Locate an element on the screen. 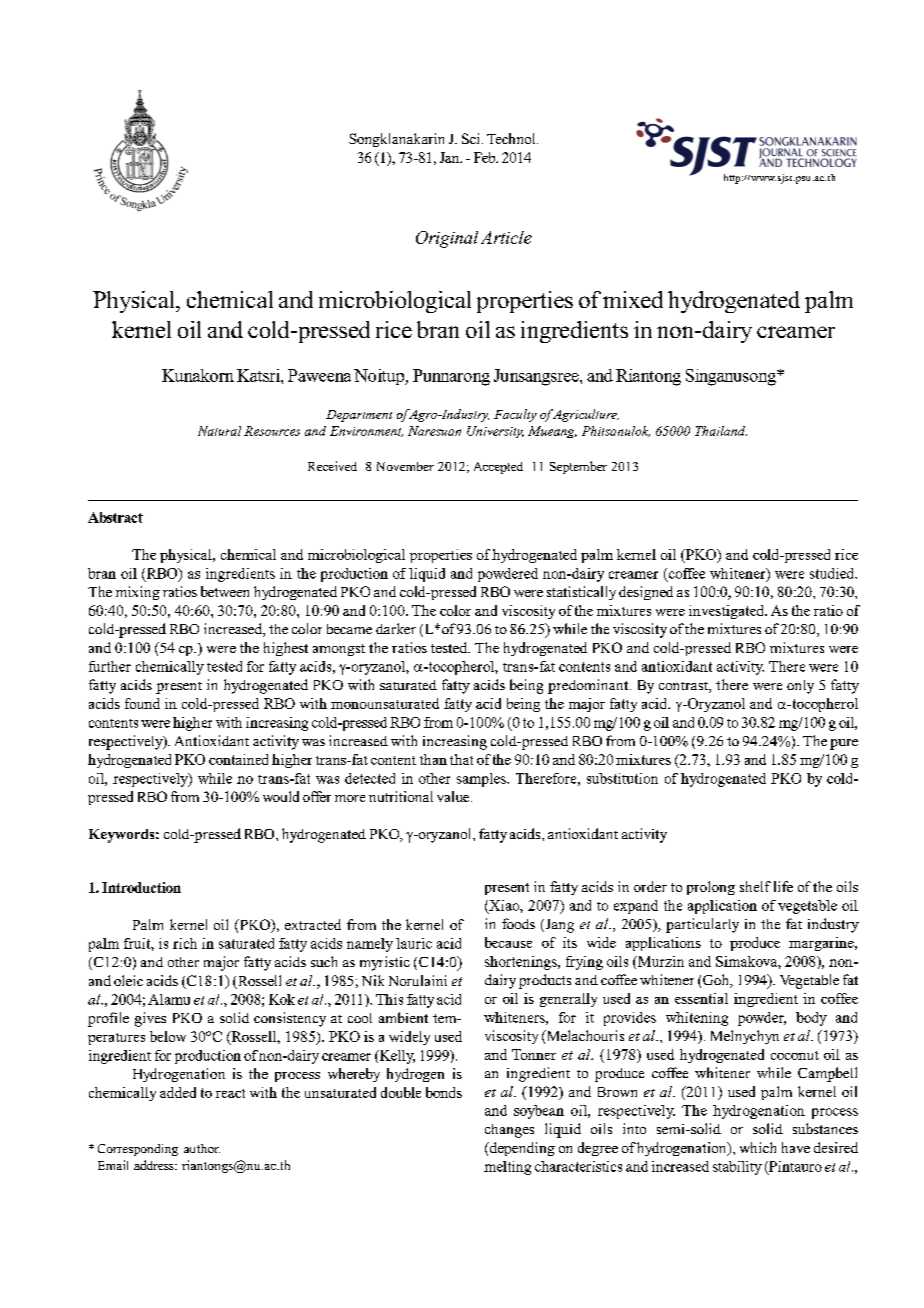  investigated is located at coordinates (728, 612).
